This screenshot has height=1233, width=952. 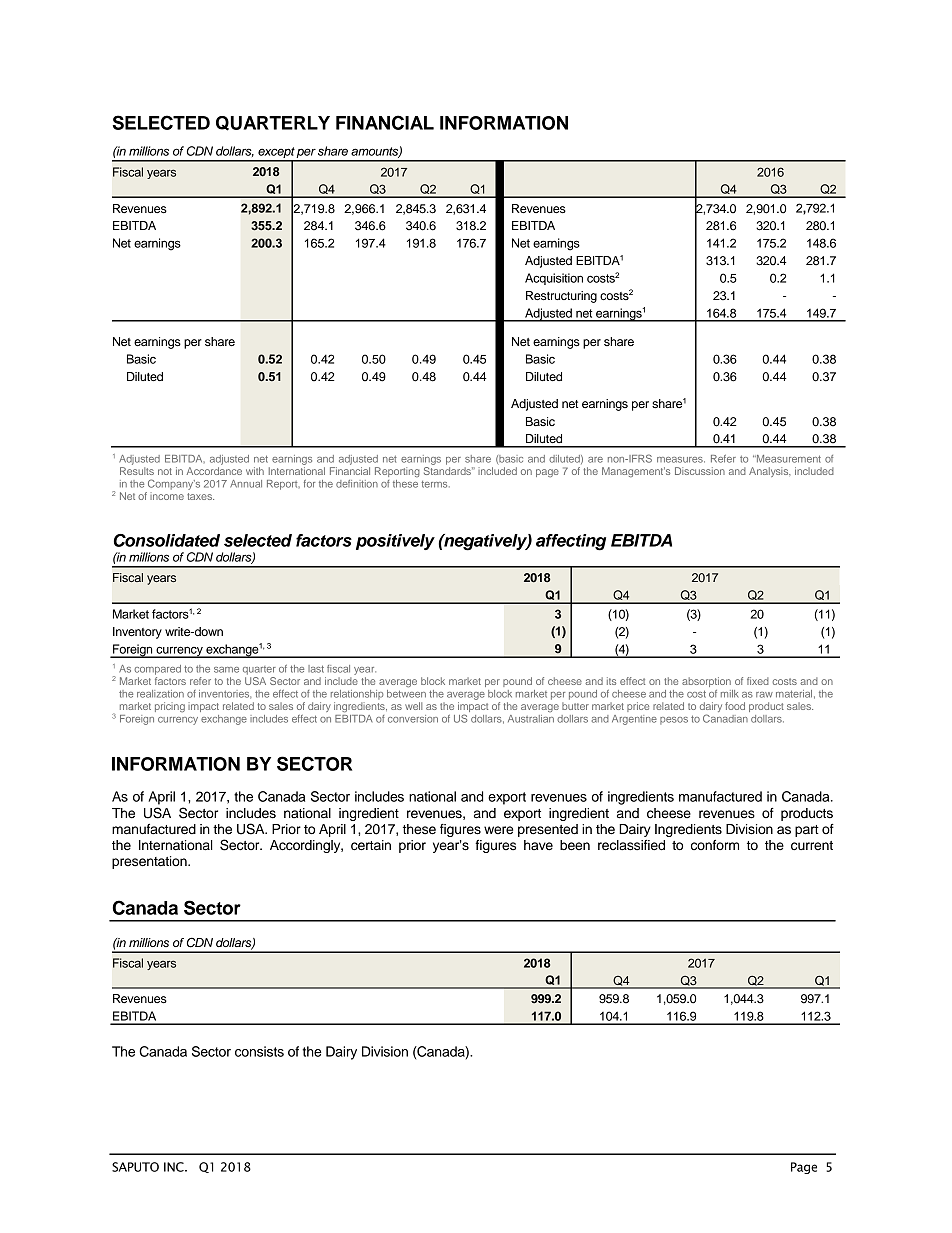 What do you see at coordinates (561, 297) in the screenshot?
I see `Restructuring` at bounding box center [561, 297].
